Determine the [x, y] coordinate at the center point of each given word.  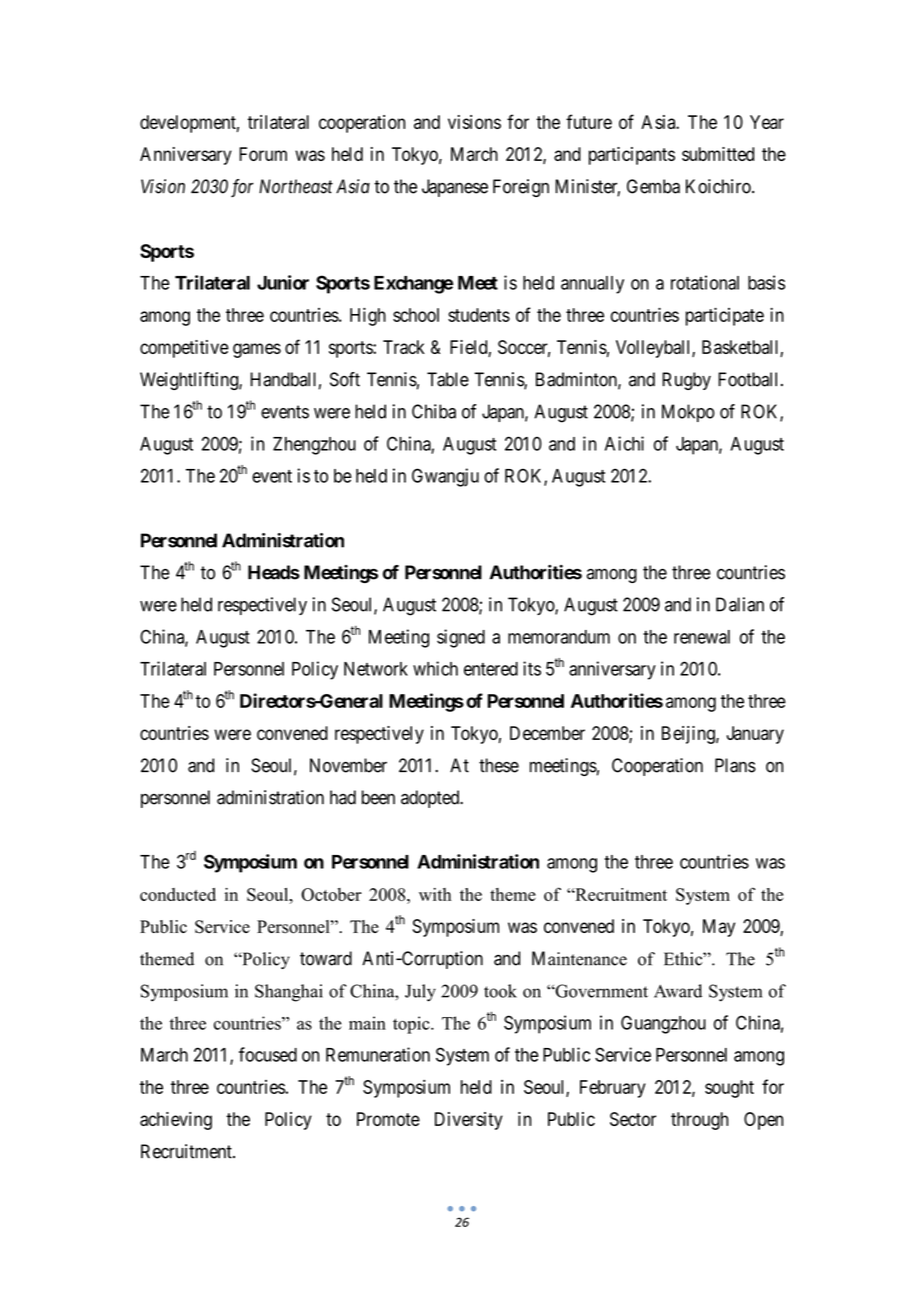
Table [448, 379]
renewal [702, 637]
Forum [263, 154]
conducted [178, 894]
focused [268, 1054]
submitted [718, 154]
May [719, 928]
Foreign [521, 188]
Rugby [686, 381]
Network [376, 669]
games [257, 350]
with [435, 894]
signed [461, 638]
